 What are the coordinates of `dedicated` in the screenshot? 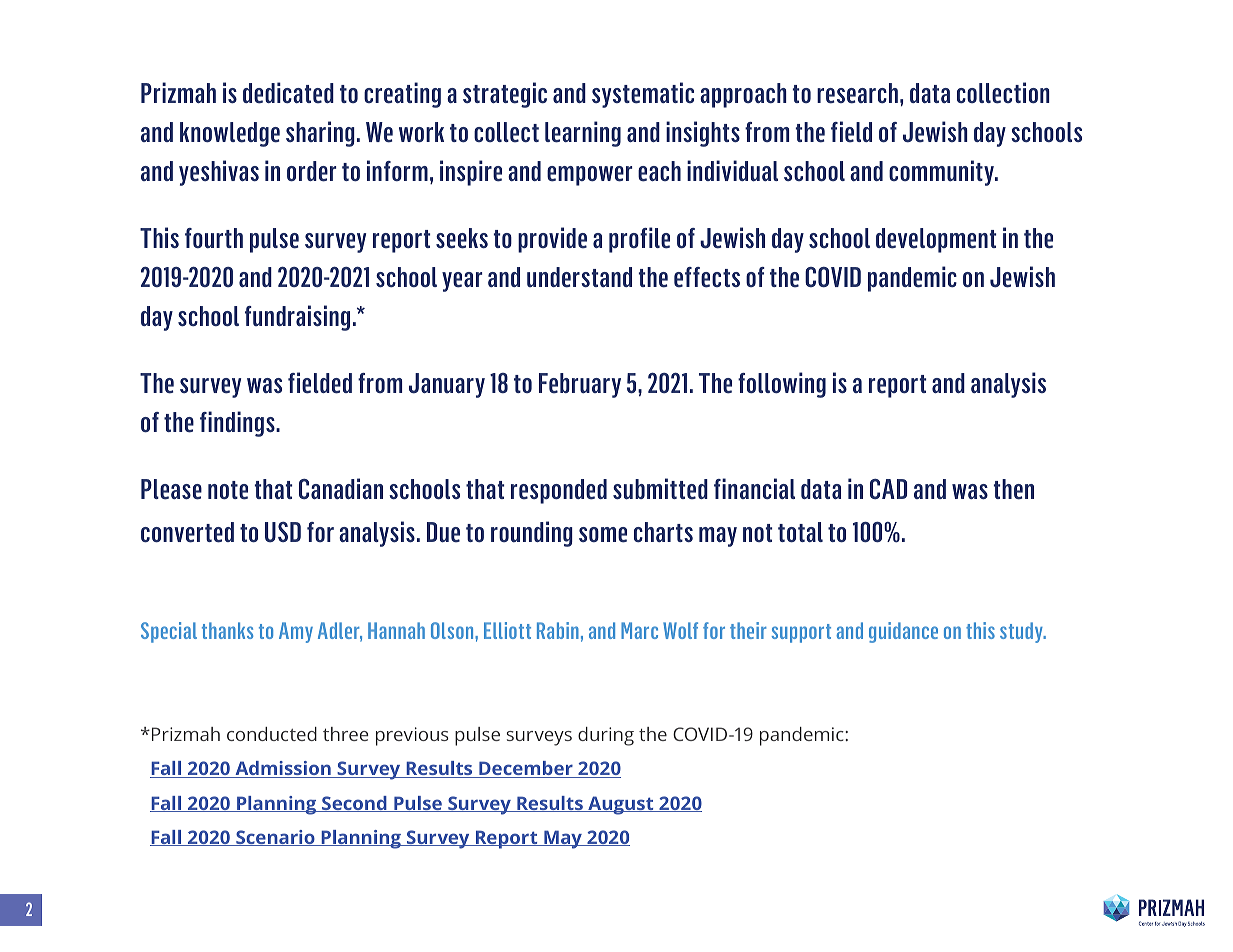 It's located at (288, 93).
